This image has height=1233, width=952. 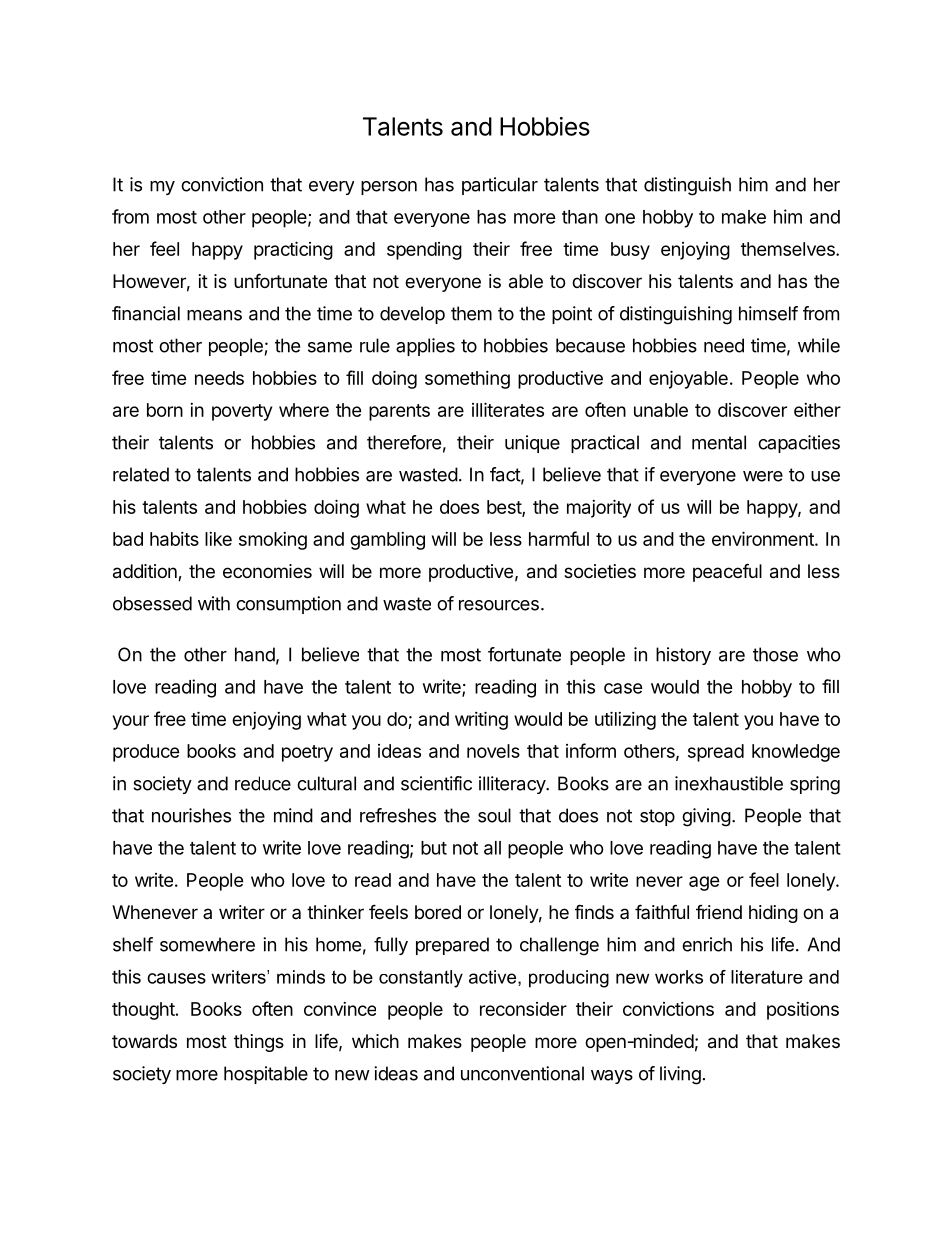 What do you see at coordinates (263, 783) in the image?
I see `reduce` at bounding box center [263, 783].
